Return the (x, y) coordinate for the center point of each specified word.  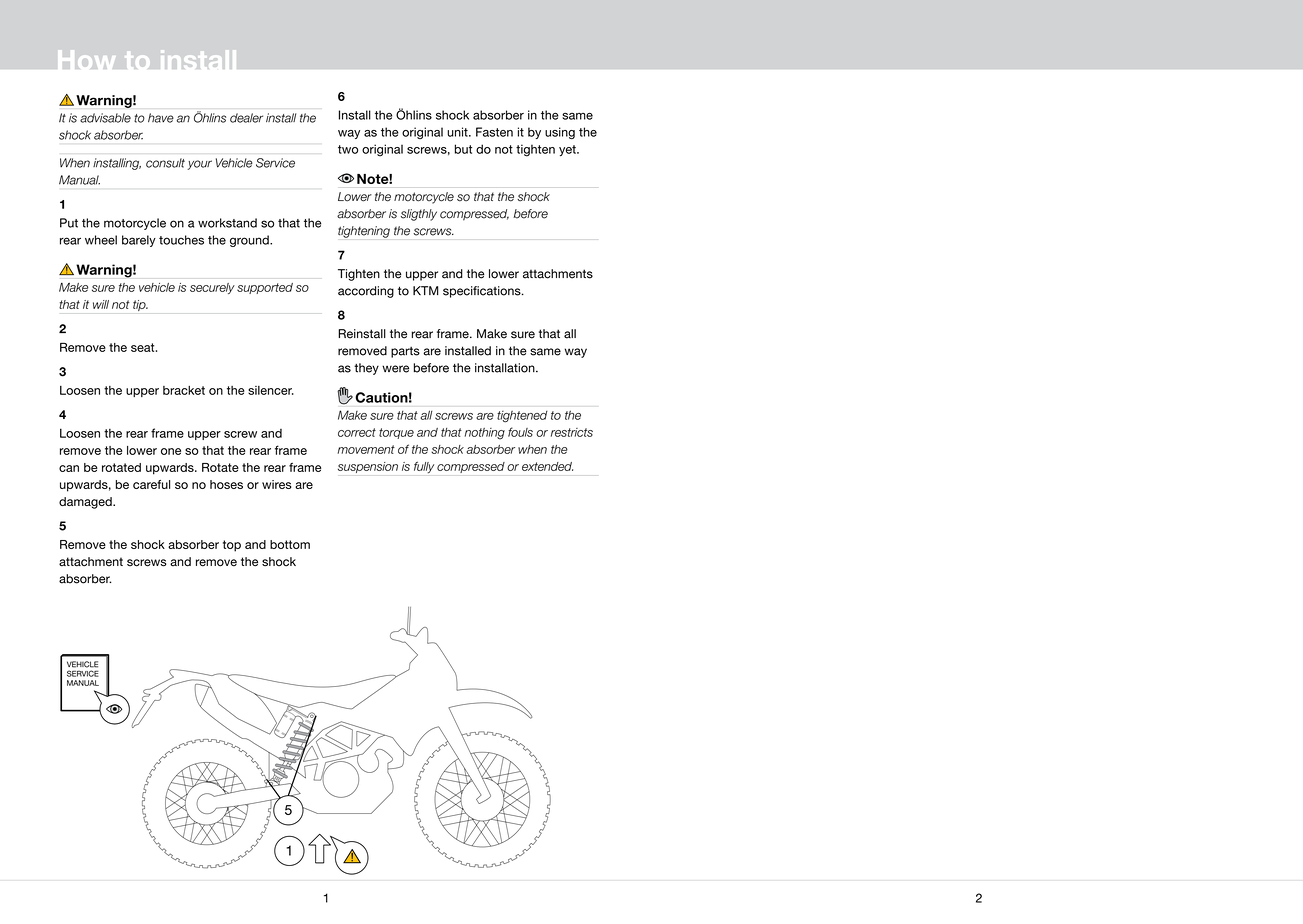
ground (250, 241)
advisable (105, 118)
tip (140, 305)
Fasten (494, 132)
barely (139, 241)
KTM (426, 290)
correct (357, 432)
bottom (290, 544)
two (348, 149)
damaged (86, 503)
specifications (483, 292)
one (171, 451)
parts (405, 352)
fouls (520, 432)
